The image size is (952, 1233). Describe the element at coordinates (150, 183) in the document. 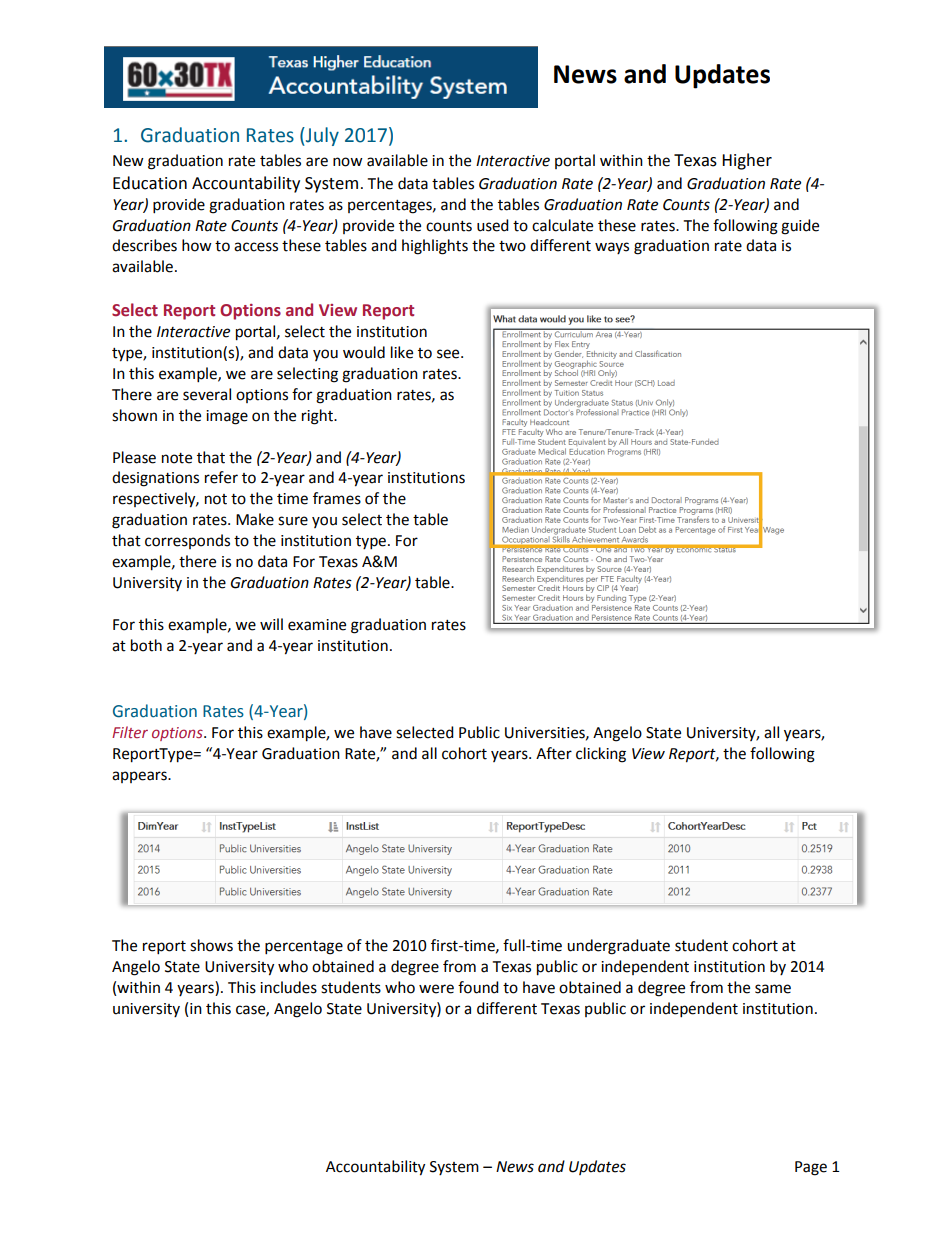

I see `Education` at that location.
